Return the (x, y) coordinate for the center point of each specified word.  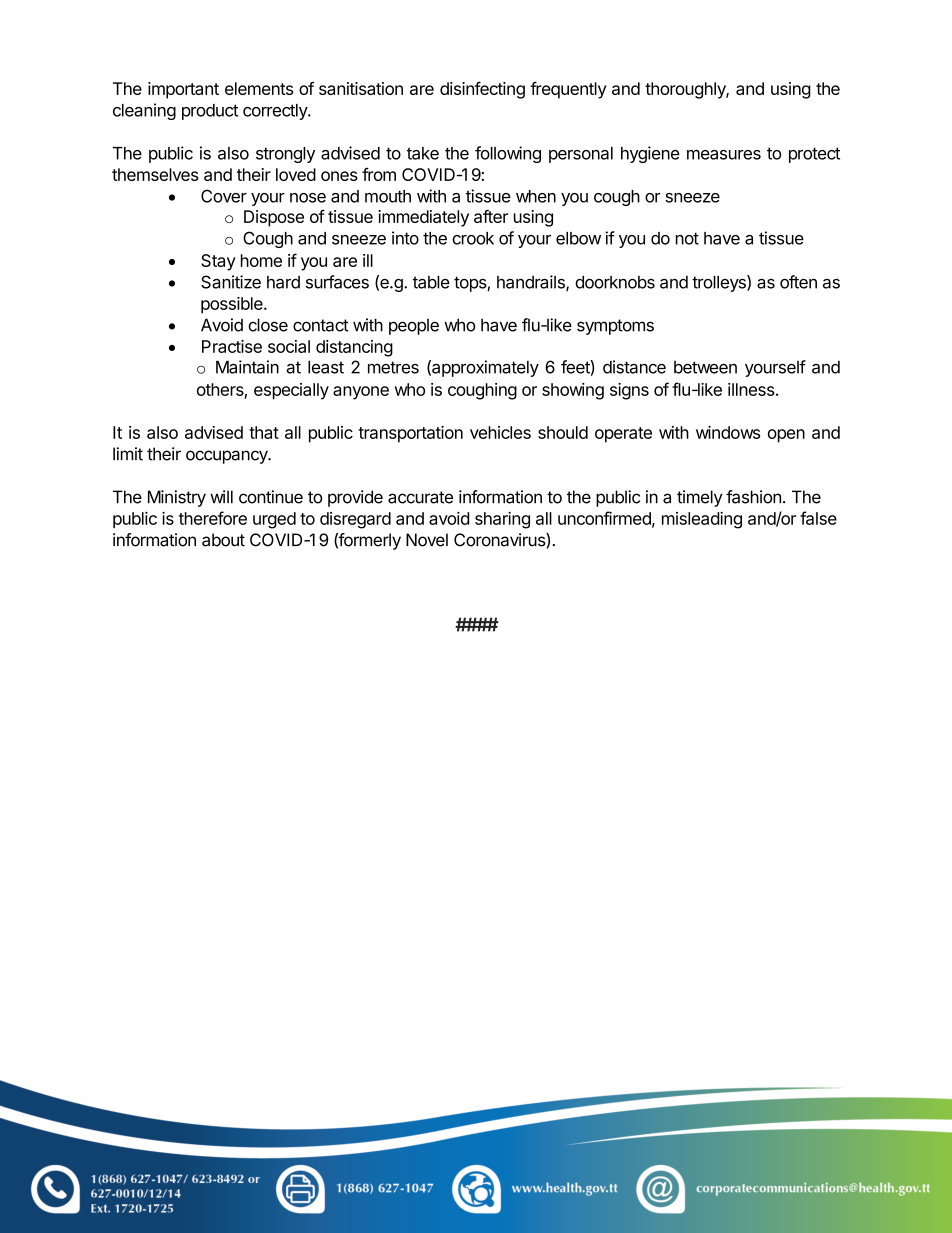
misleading (702, 520)
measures (724, 155)
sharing (502, 520)
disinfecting (482, 90)
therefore (213, 518)
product (210, 112)
